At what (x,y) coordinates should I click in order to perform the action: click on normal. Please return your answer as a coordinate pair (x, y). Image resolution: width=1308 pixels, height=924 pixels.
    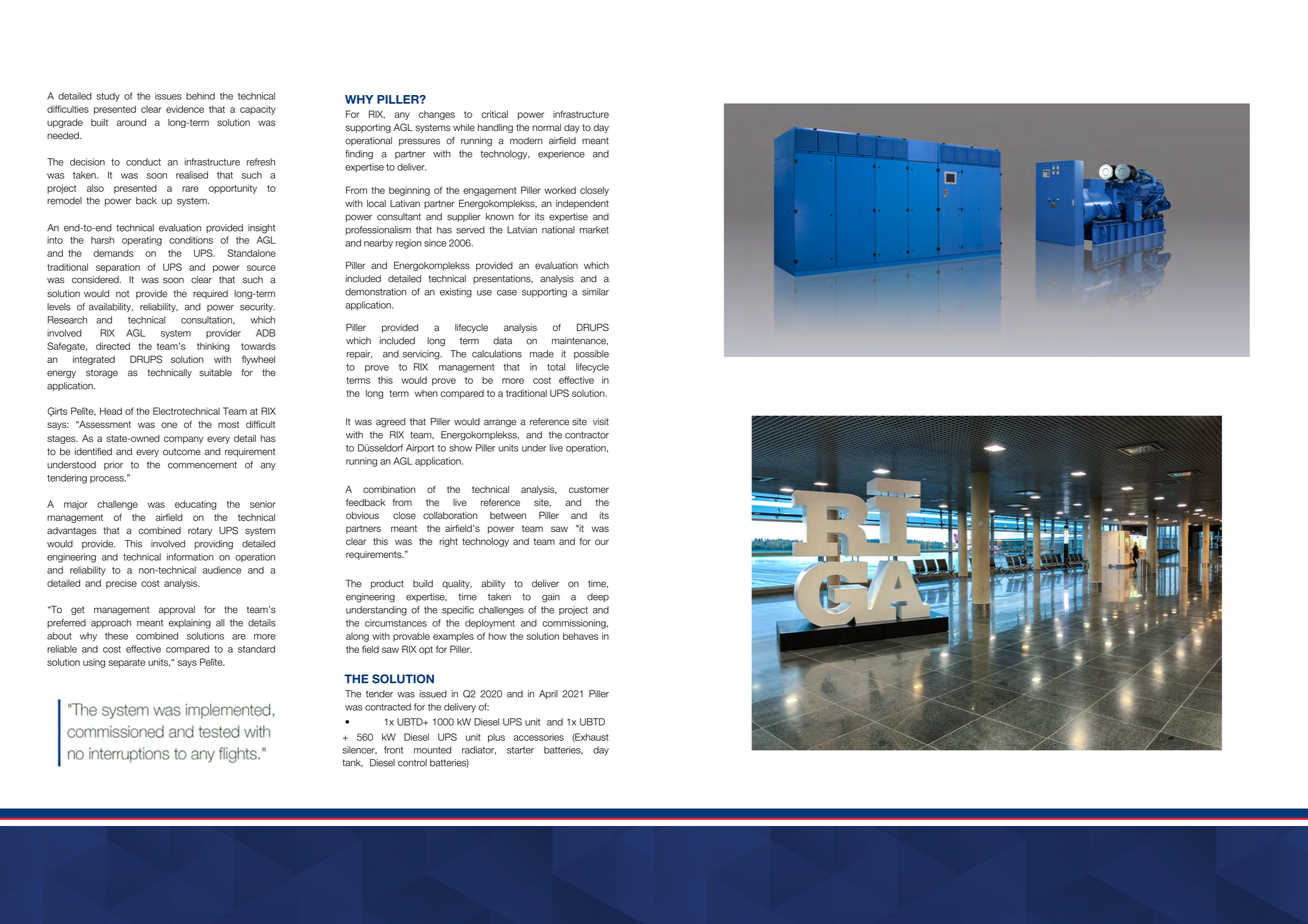
    Looking at the image, I should click on (546, 127).
